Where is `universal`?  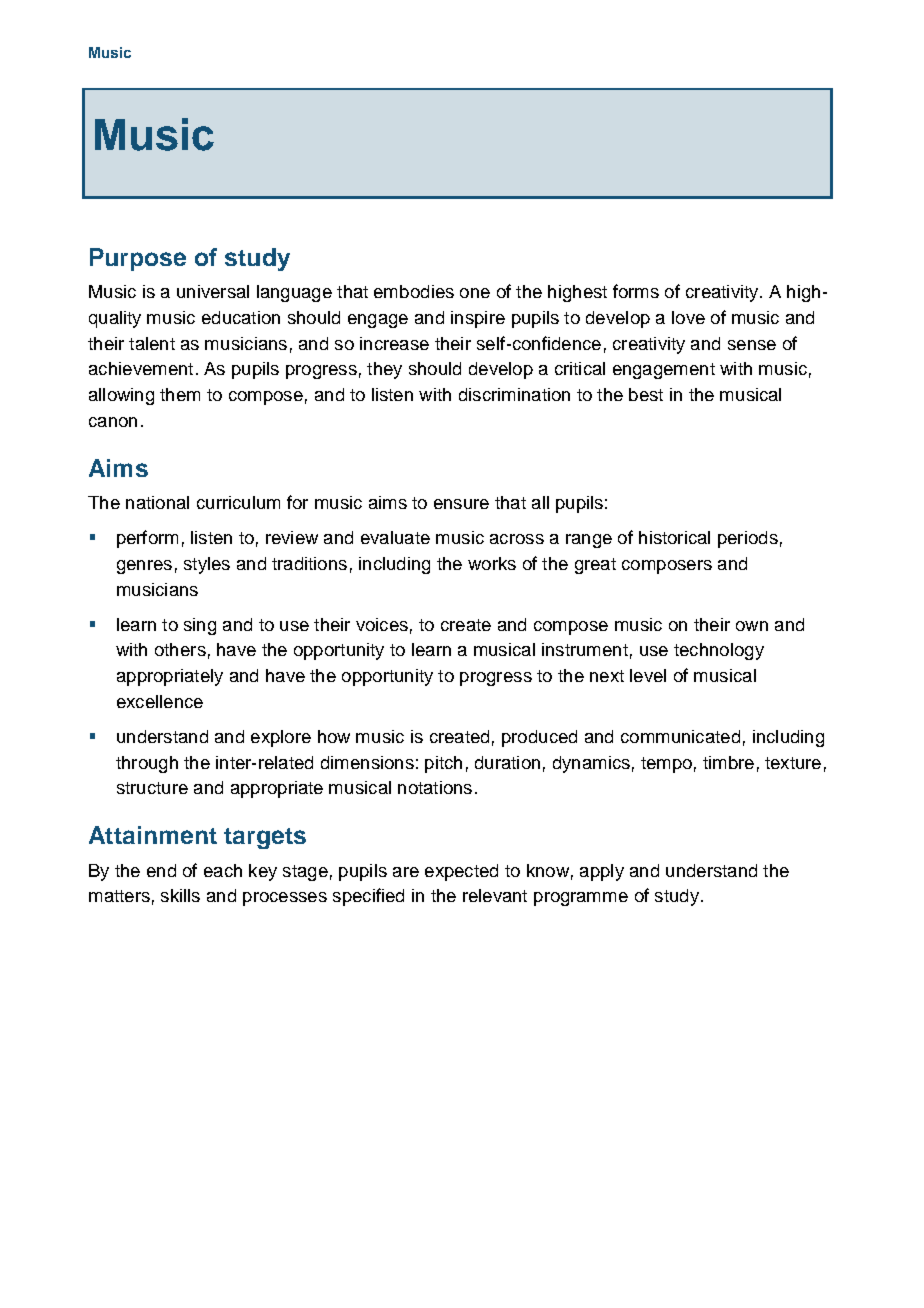
universal is located at coordinates (213, 291).
